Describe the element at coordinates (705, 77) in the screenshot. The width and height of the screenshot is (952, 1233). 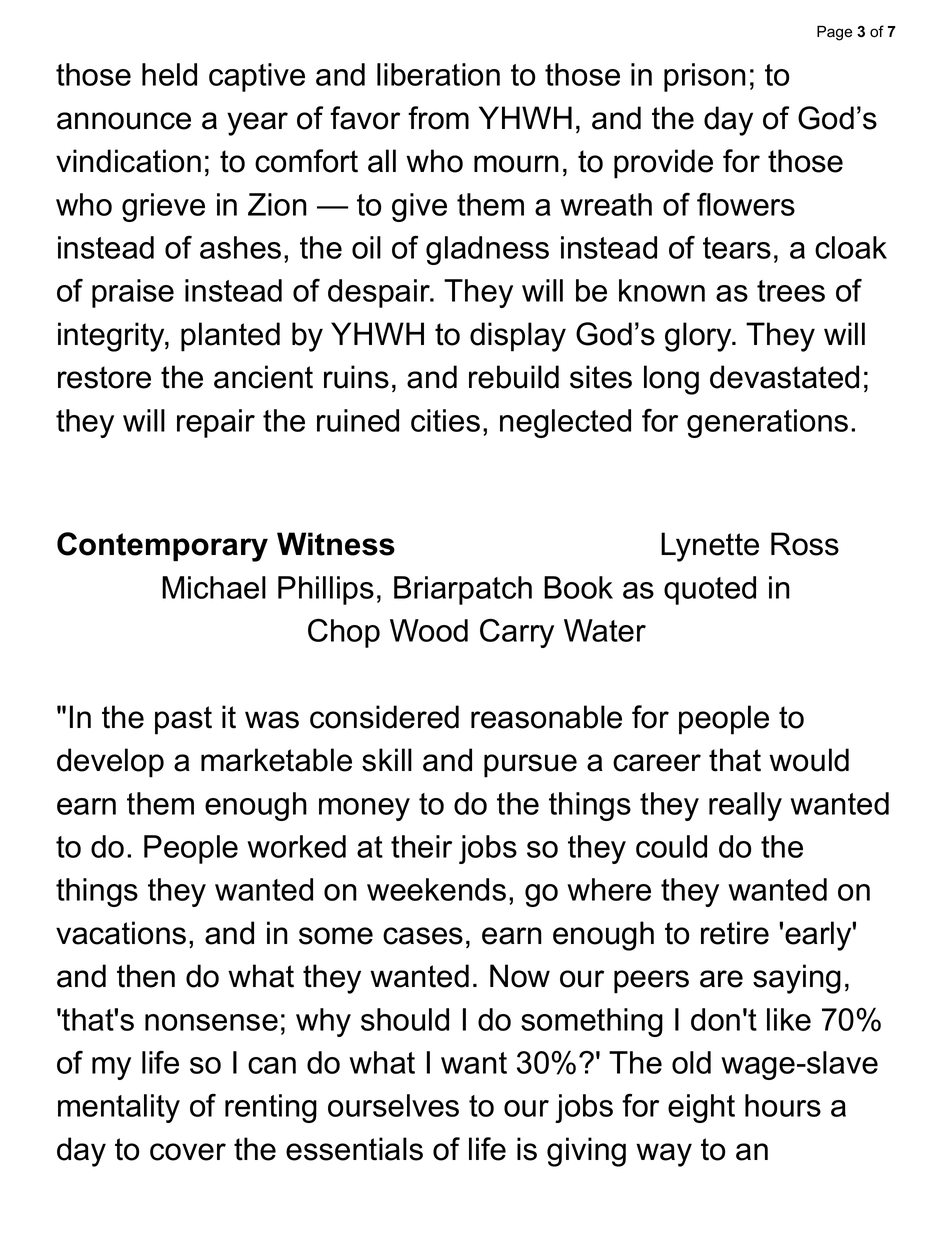
I see `prison` at that location.
